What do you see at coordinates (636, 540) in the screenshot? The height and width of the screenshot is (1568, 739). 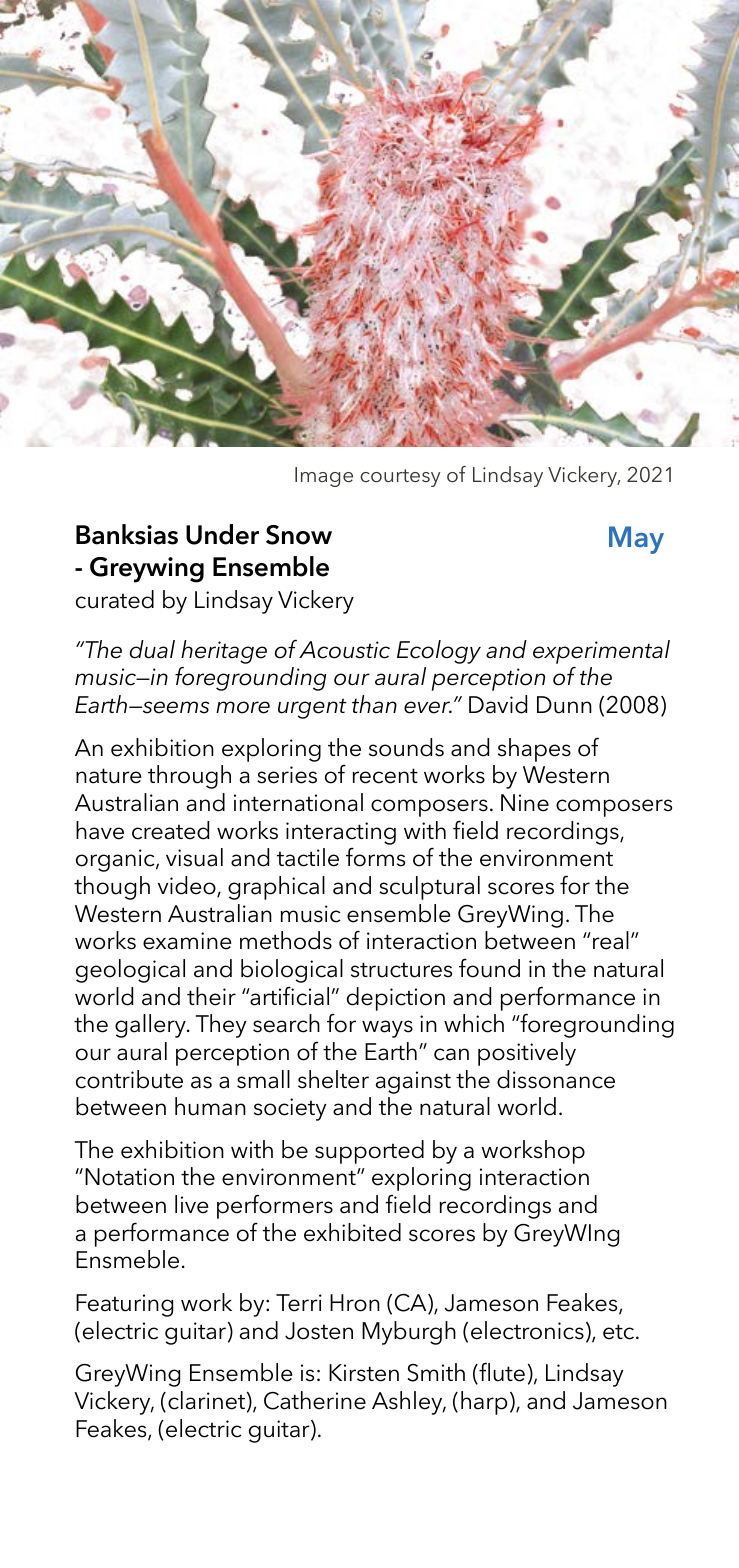 I see `May` at bounding box center [636, 540].
